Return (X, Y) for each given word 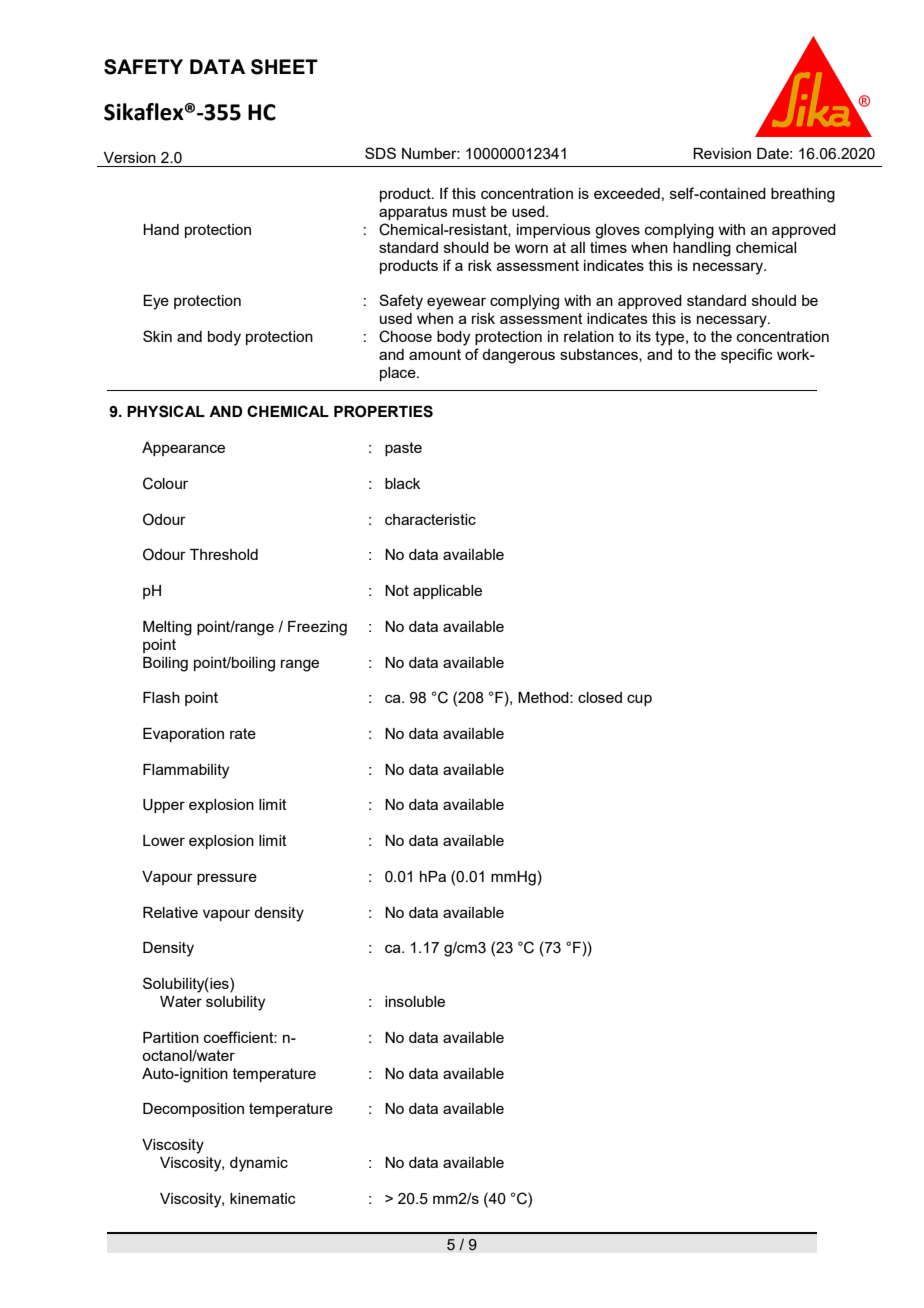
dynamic (259, 1164)
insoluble (415, 1001)
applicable (447, 592)
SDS (380, 153)
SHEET (284, 67)
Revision (722, 153)
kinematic (263, 1198)
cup (639, 700)
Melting (167, 628)
